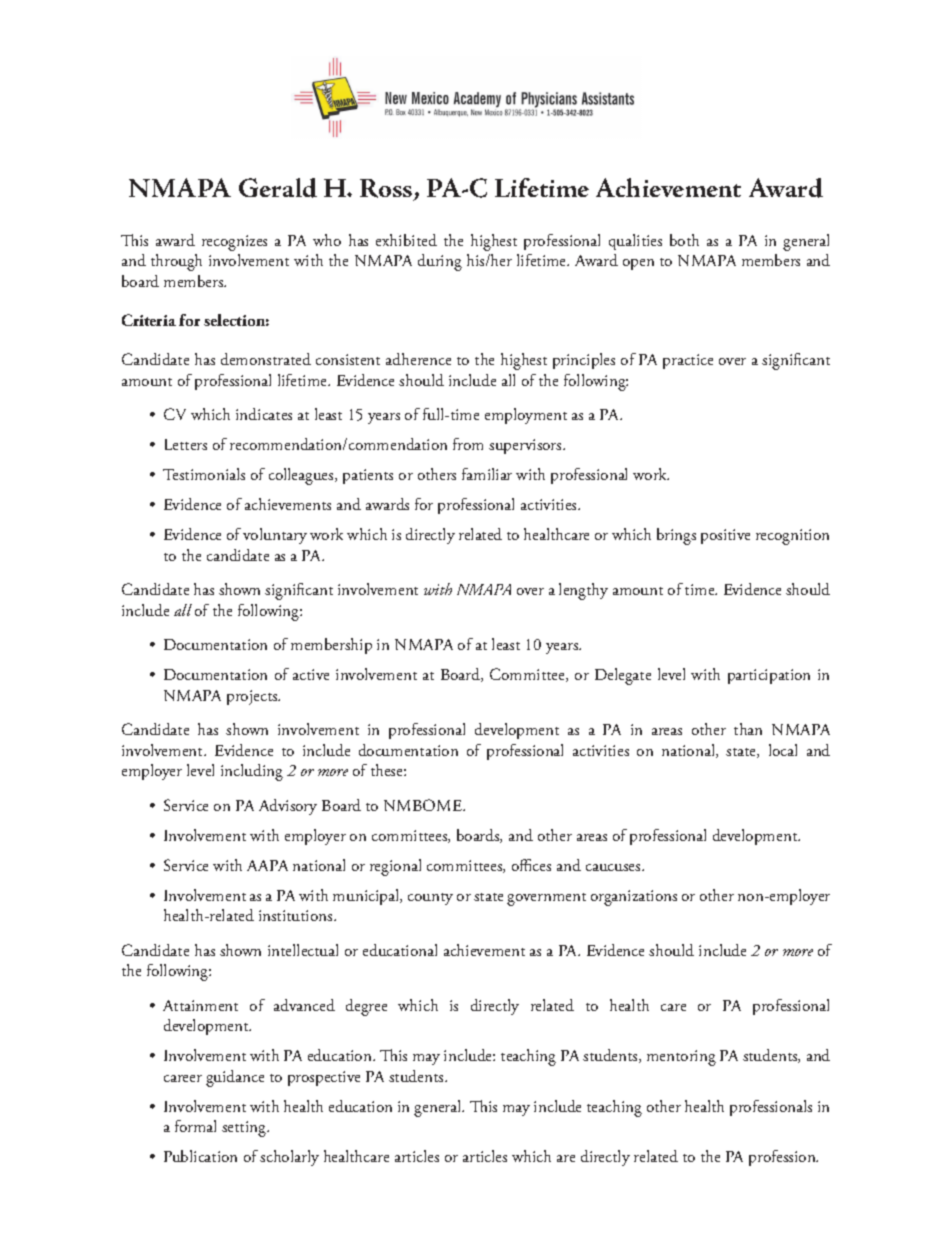 The height and width of the screenshot is (1233, 952). I want to click on setting, so click(245, 1129).
